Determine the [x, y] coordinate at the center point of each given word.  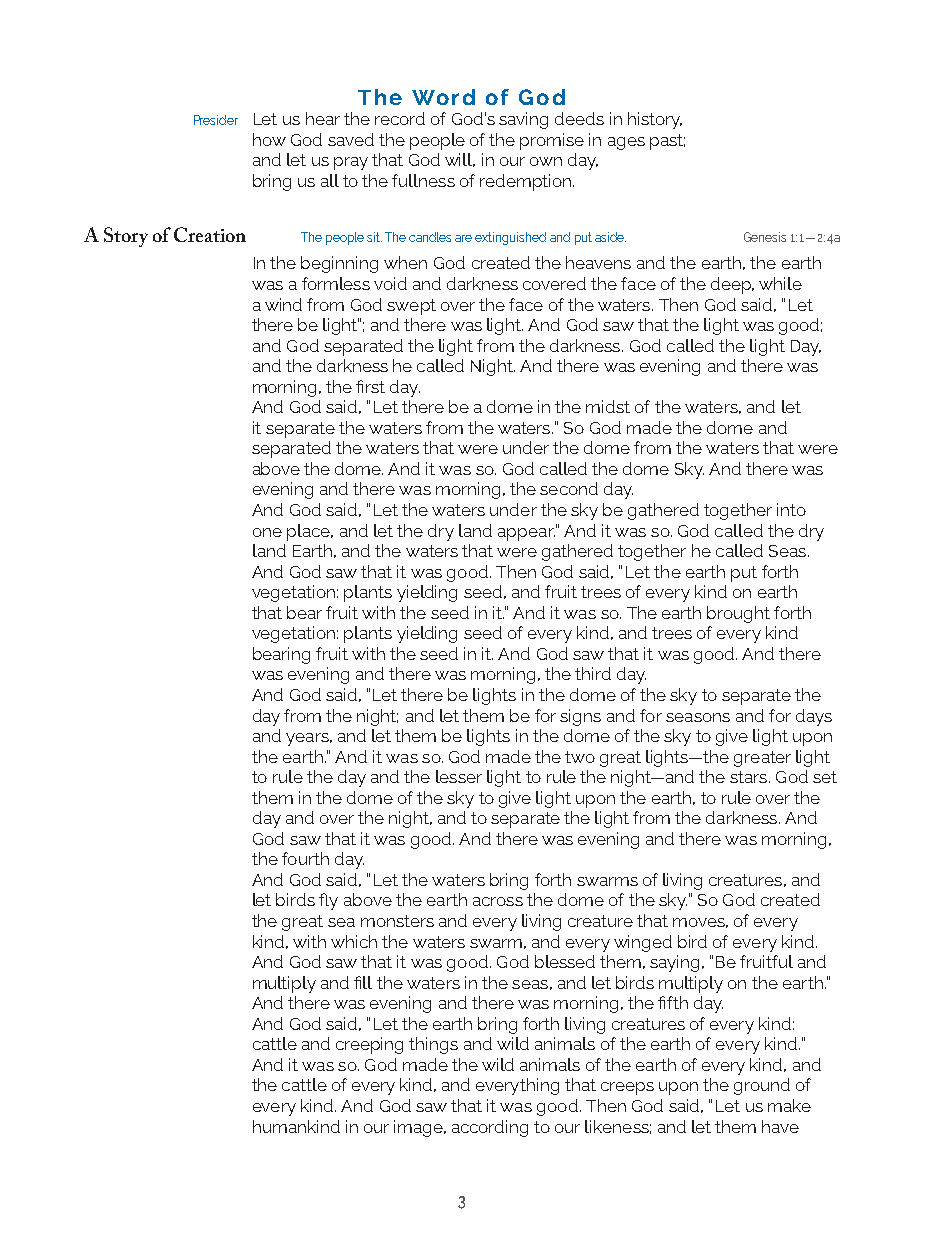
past [667, 142]
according [490, 1128]
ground [762, 1086]
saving [523, 120]
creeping [369, 1045]
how [269, 139]
